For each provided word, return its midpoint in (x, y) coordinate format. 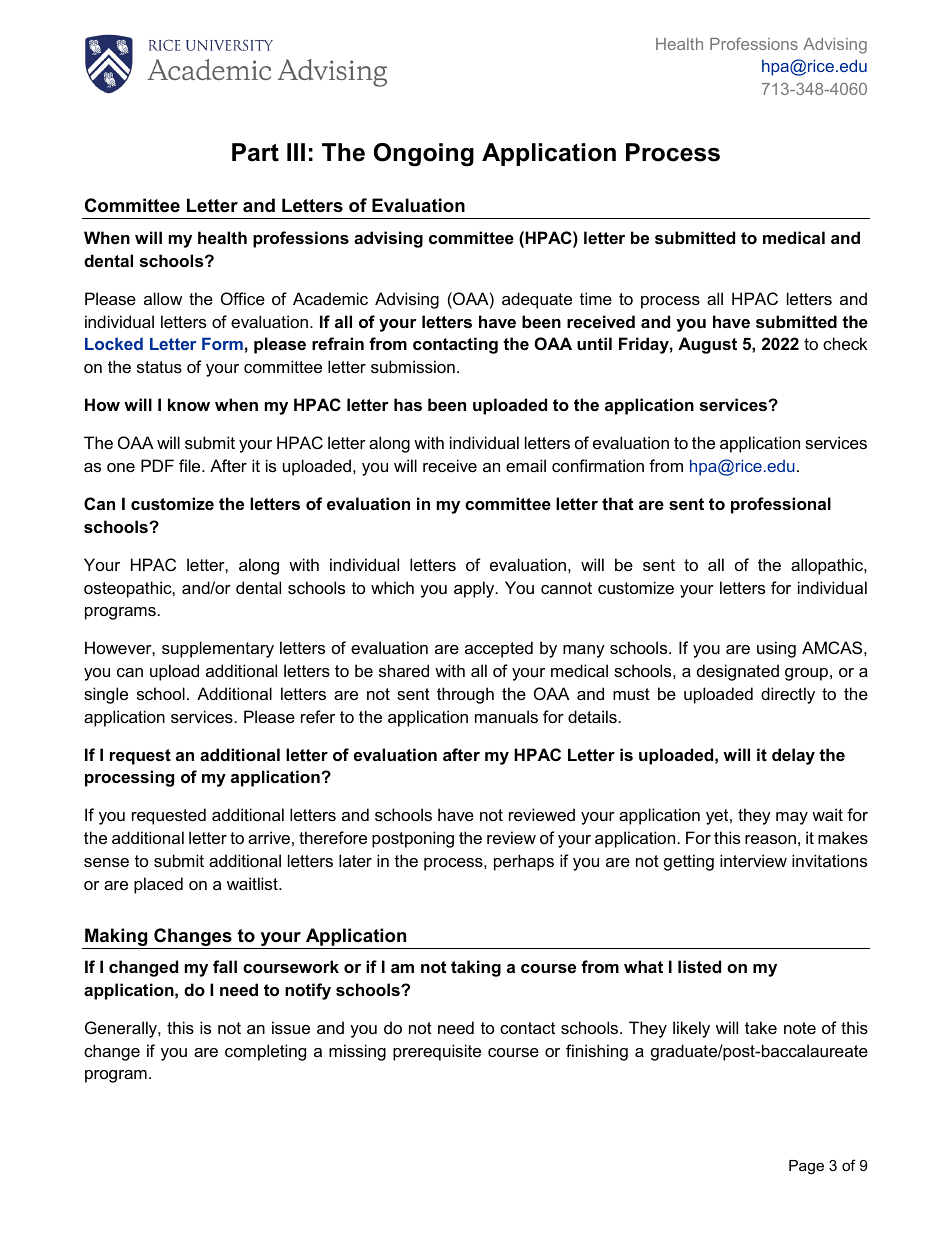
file (191, 465)
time (596, 298)
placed (158, 885)
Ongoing (424, 155)
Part (255, 152)
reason (770, 839)
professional (781, 505)
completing (265, 1052)
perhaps (524, 862)
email (526, 465)
